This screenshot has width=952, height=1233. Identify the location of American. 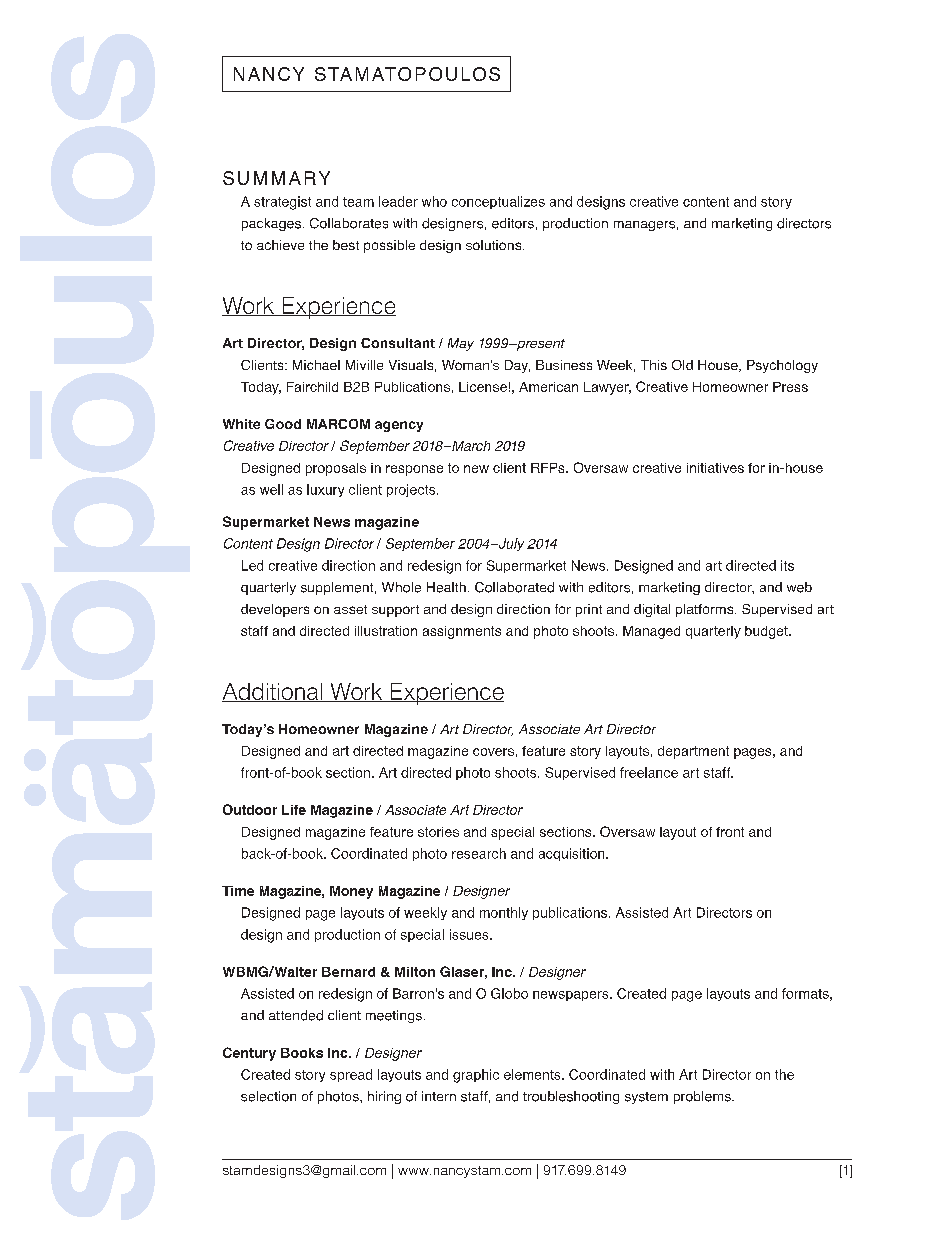
(548, 387).
